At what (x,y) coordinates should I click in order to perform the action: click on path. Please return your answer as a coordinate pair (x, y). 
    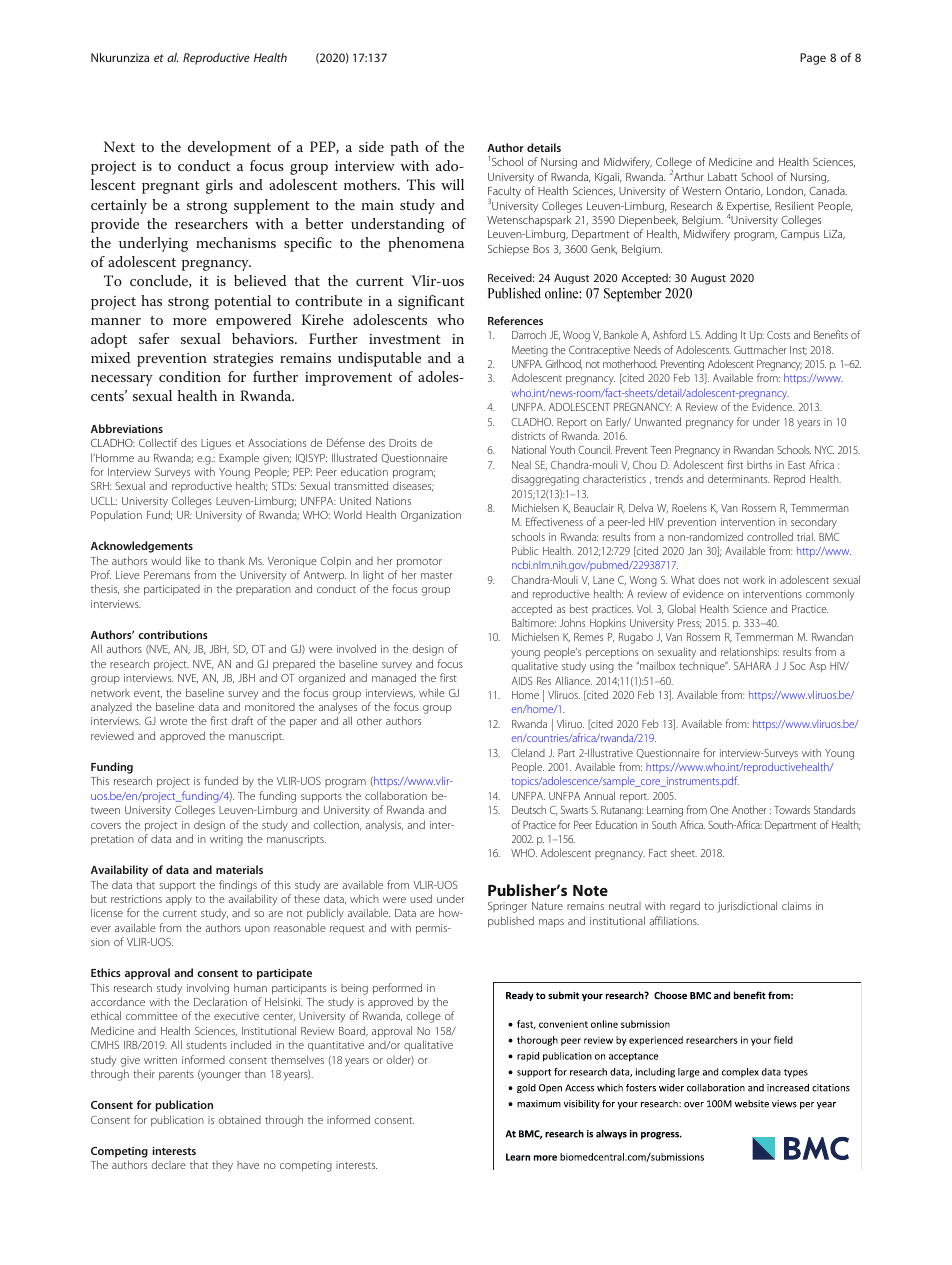
    Looking at the image, I should click on (404, 148).
